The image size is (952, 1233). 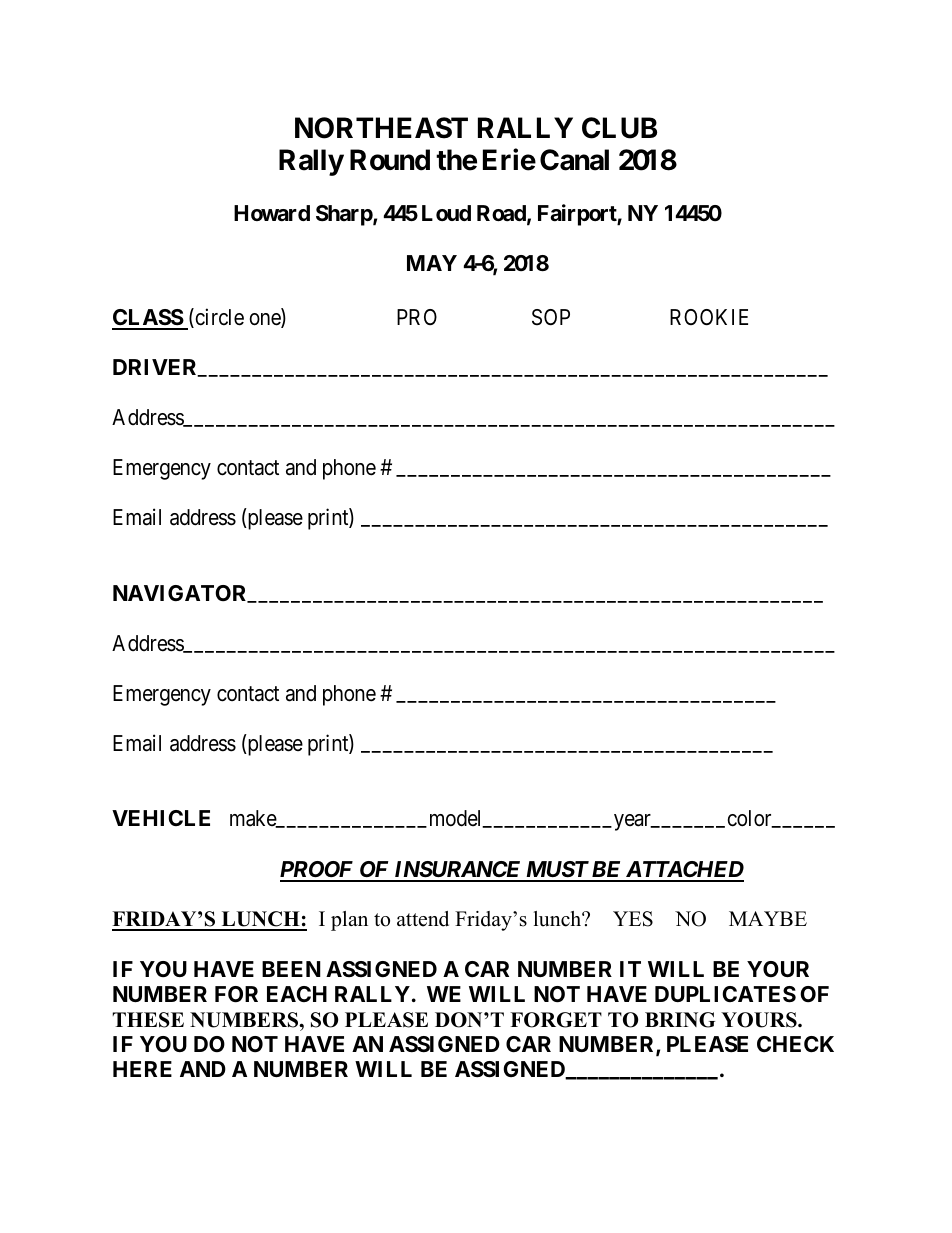 I want to click on THESE, so click(x=148, y=1020).
